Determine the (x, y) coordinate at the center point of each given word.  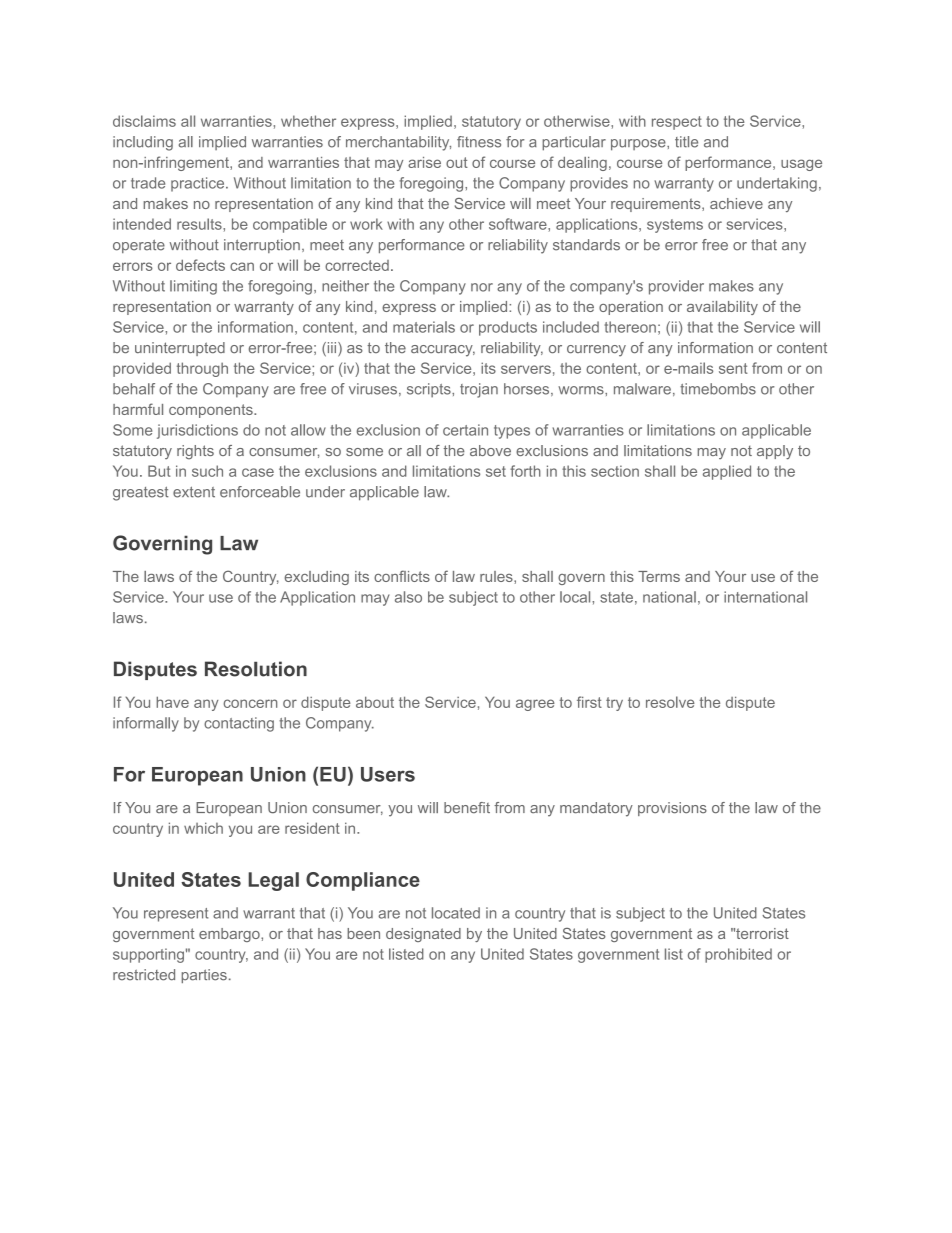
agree (535, 705)
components (212, 411)
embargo (230, 935)
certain (465, 430)
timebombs (718, 389)
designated (423, 935)
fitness (479, 142)
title (686, 142)
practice (199, 184)
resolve (670, 702)
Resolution (256, 669)
